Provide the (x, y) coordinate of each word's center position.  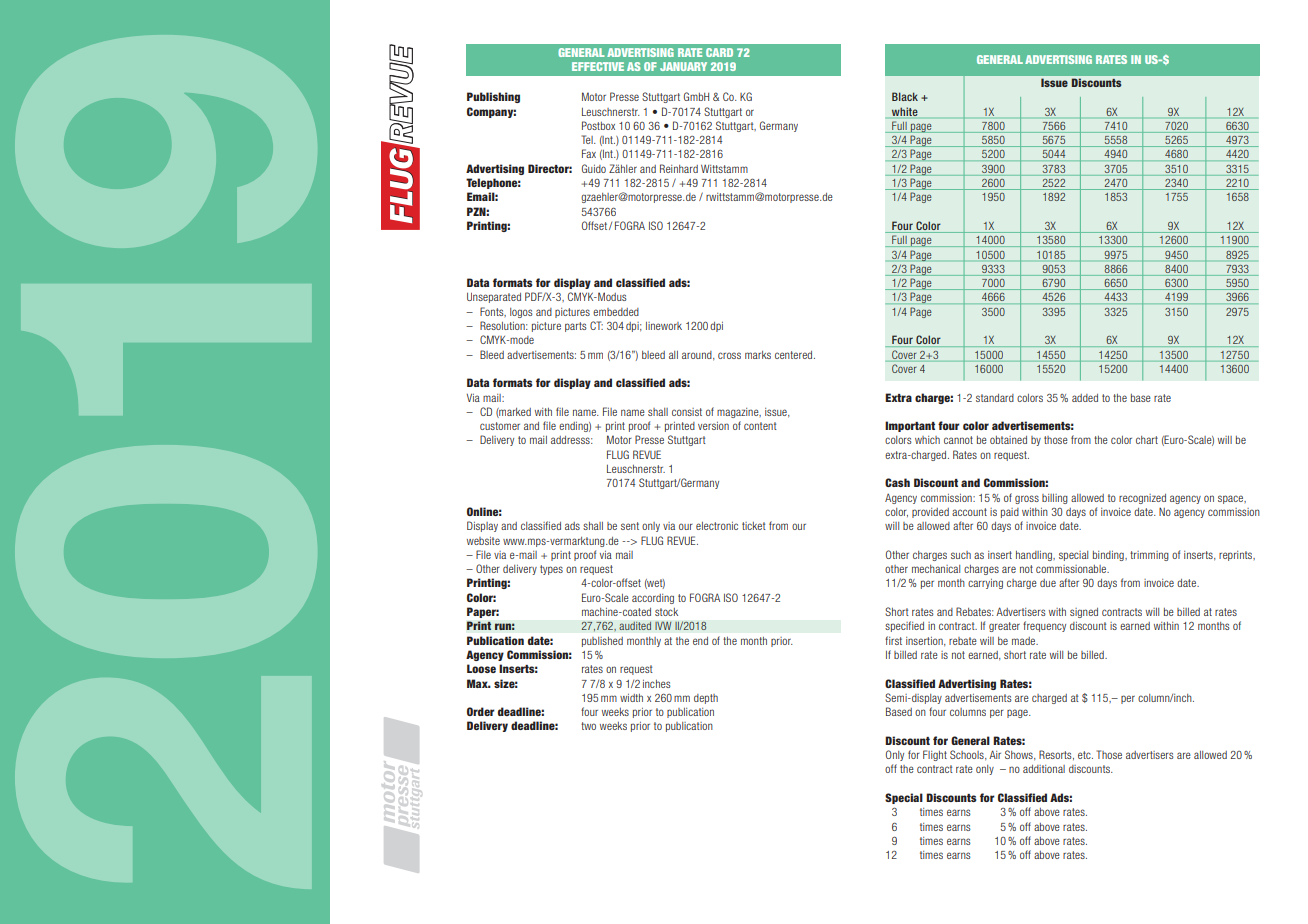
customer (500, 426)
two (588, 726)
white (905, 111)
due (1048, 583)
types (551, 570)
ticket (754, 526)
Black (905, 96)
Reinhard (679, 168)
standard (995, 398)
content (760, 426)
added (1085, 398)
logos (521, 313)
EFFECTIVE (598, 66)
